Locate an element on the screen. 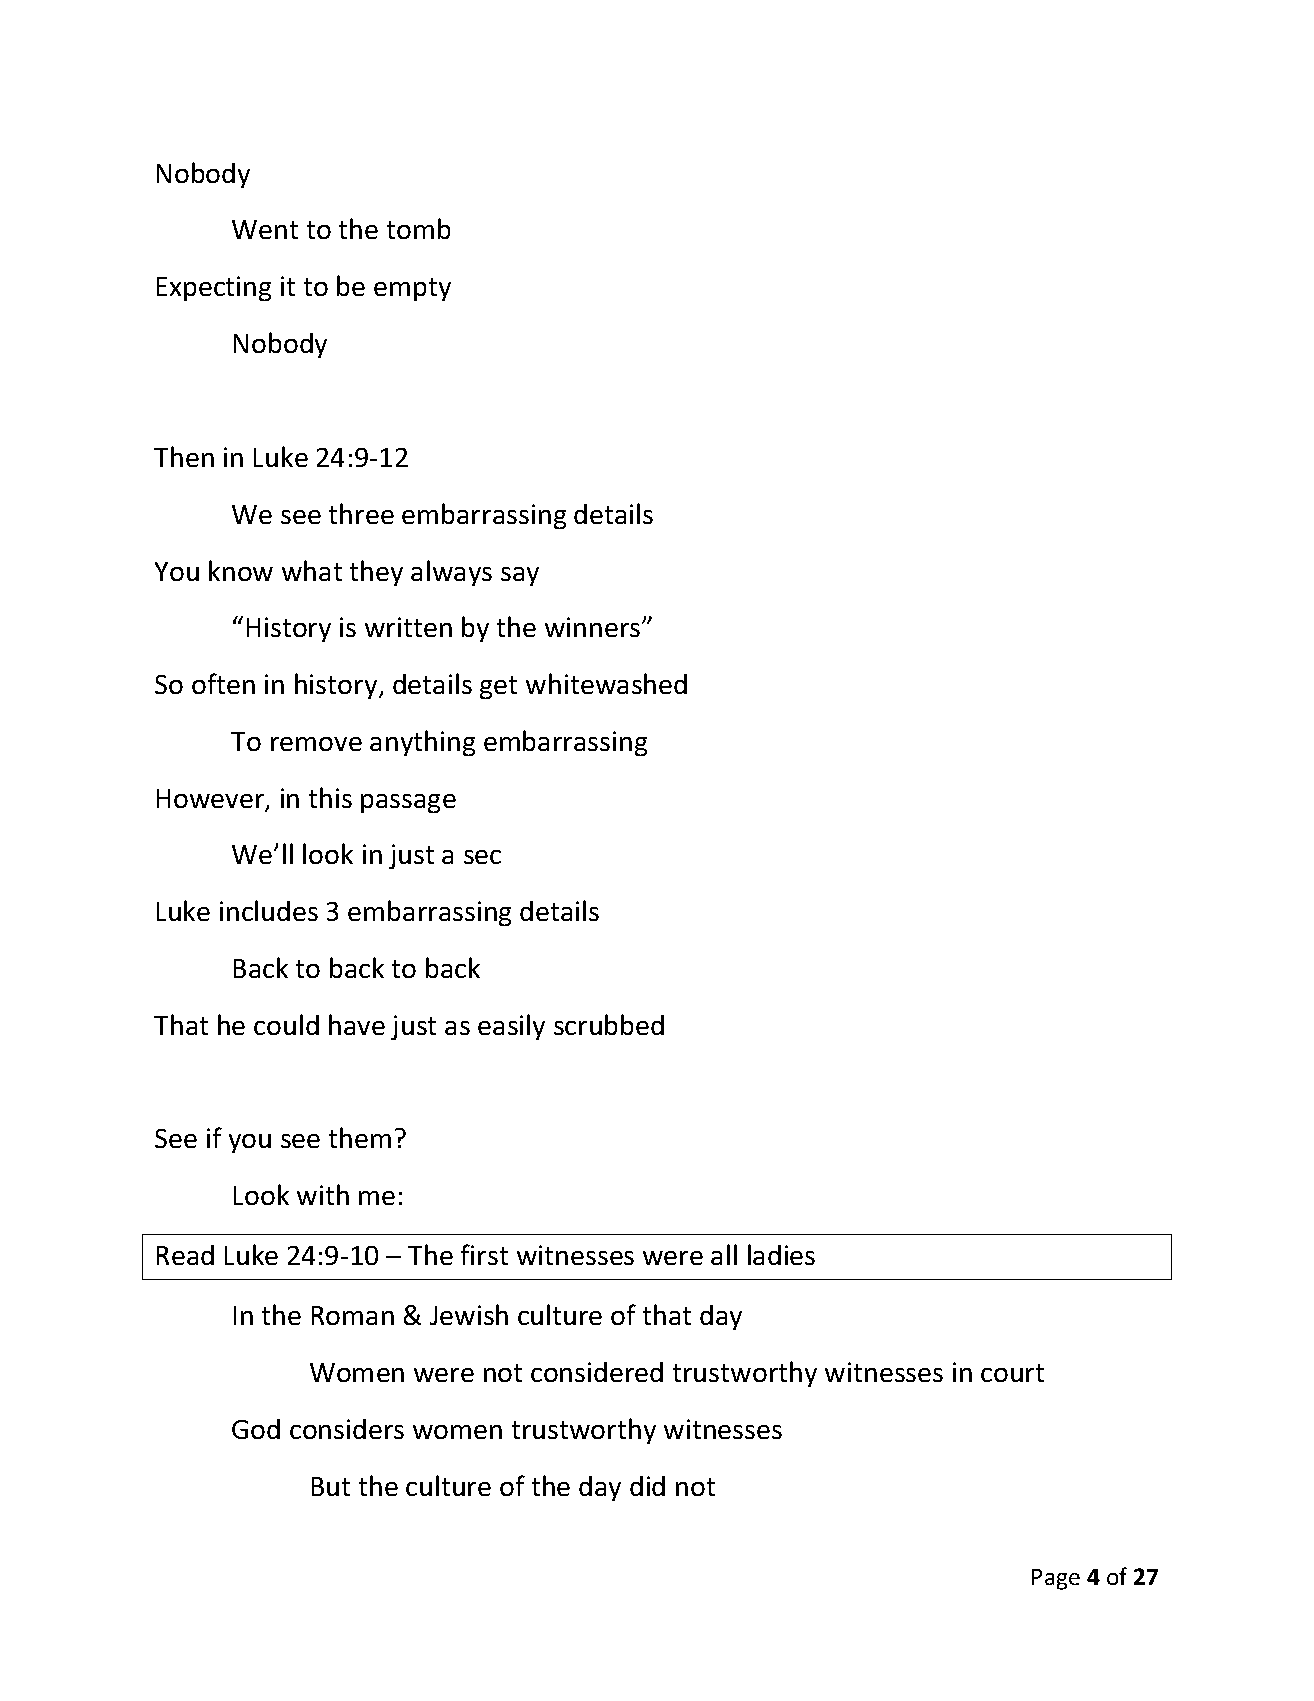 The height and width of the screenshot is (1701, 1314). scrubbed is located at coordinates (609, 1024).
